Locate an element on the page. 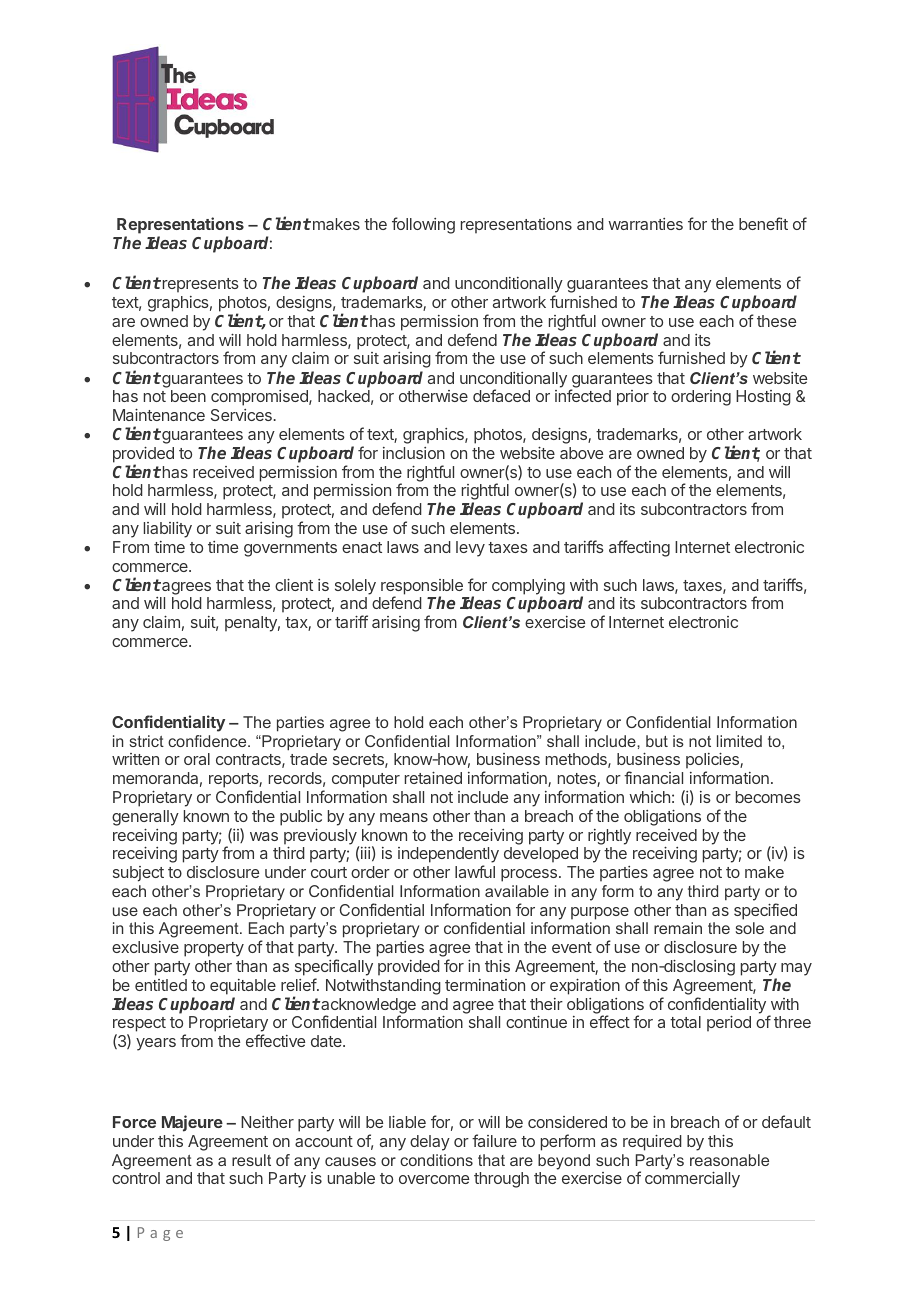 The height and width of the document is (1308, 924). was is located at coordinates (264, 836).
